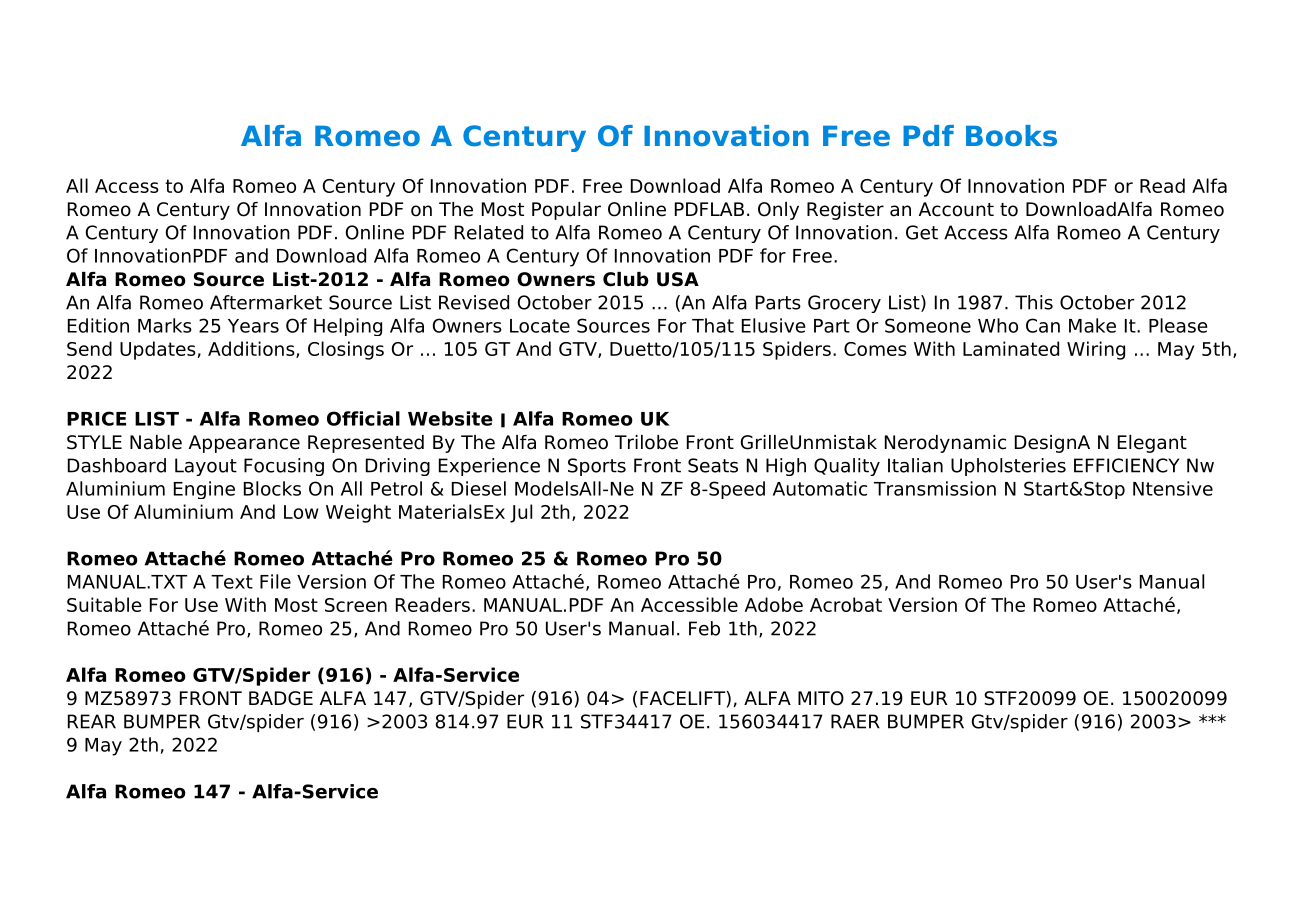 The width and height of the screenshot is (1308, 924). I want to click on Appearance, so click(244, 444).
